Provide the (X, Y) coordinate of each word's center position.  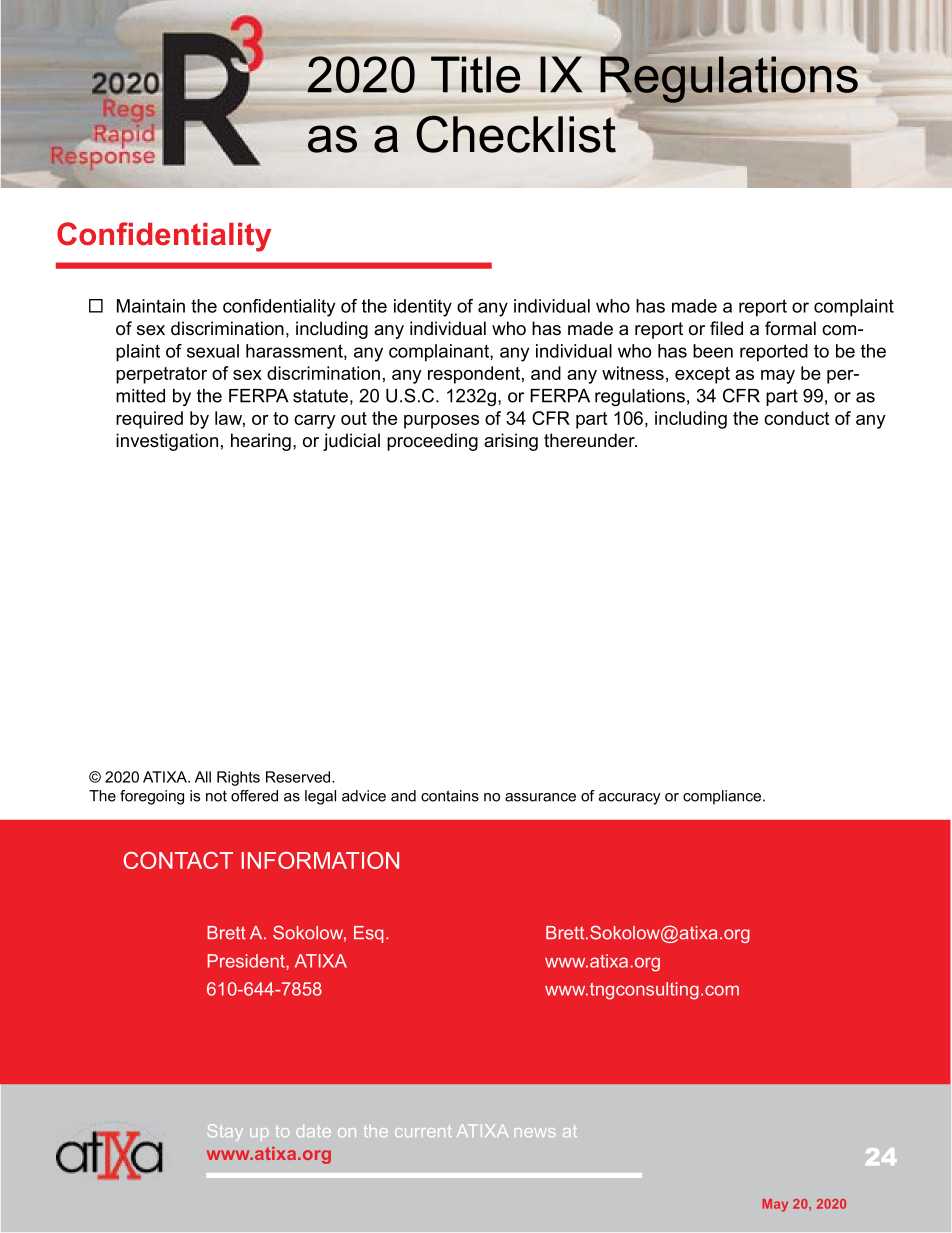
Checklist (517, 133)
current (423, 1131)
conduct (796, 418)
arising (511, 442)
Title (475, 74)
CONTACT (178, 860)
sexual (213, 351)
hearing (261, 442)
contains (450, 796)
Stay (225, 1132)
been (713, 351)
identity (423, 308)
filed (726, 328)
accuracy (630, 799)
